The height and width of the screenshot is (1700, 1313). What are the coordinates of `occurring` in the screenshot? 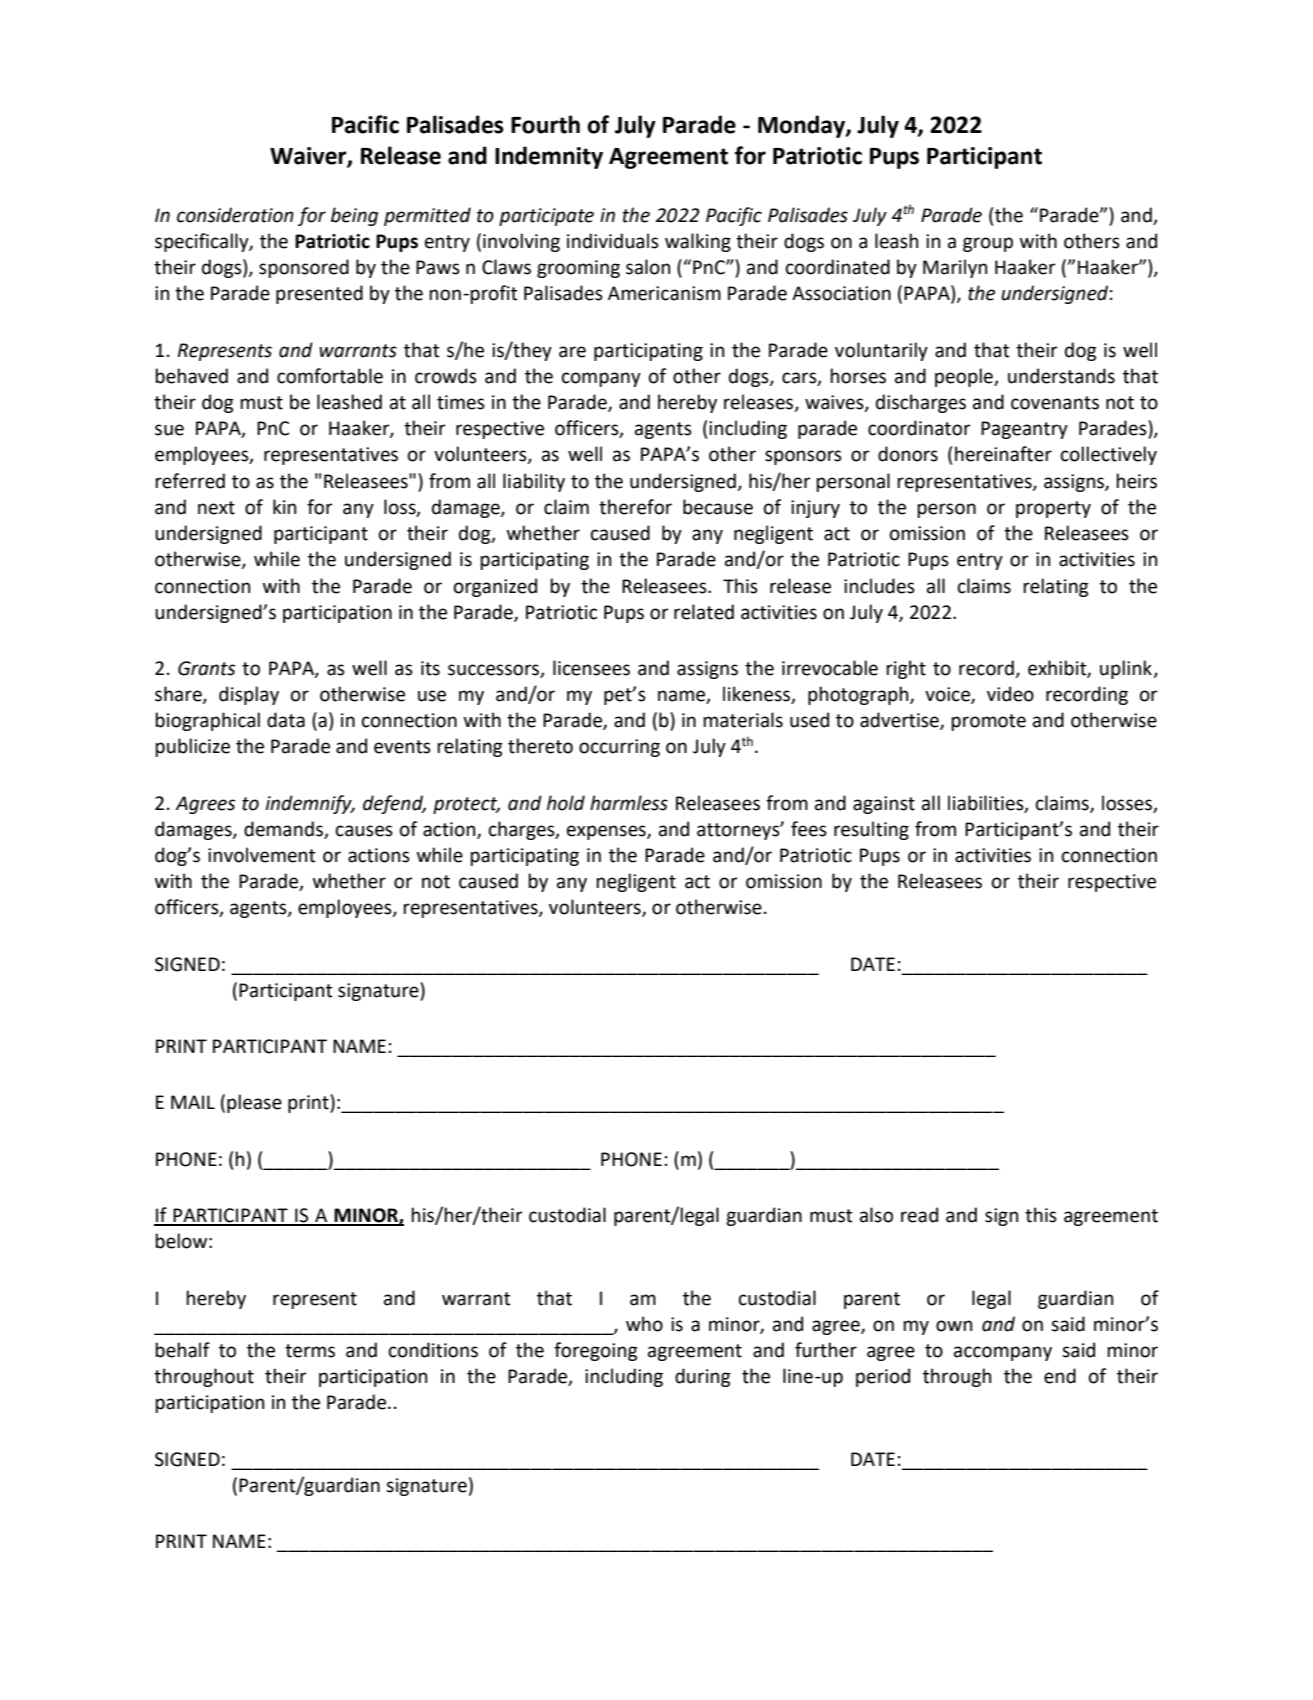 It's located at (619, 748).
